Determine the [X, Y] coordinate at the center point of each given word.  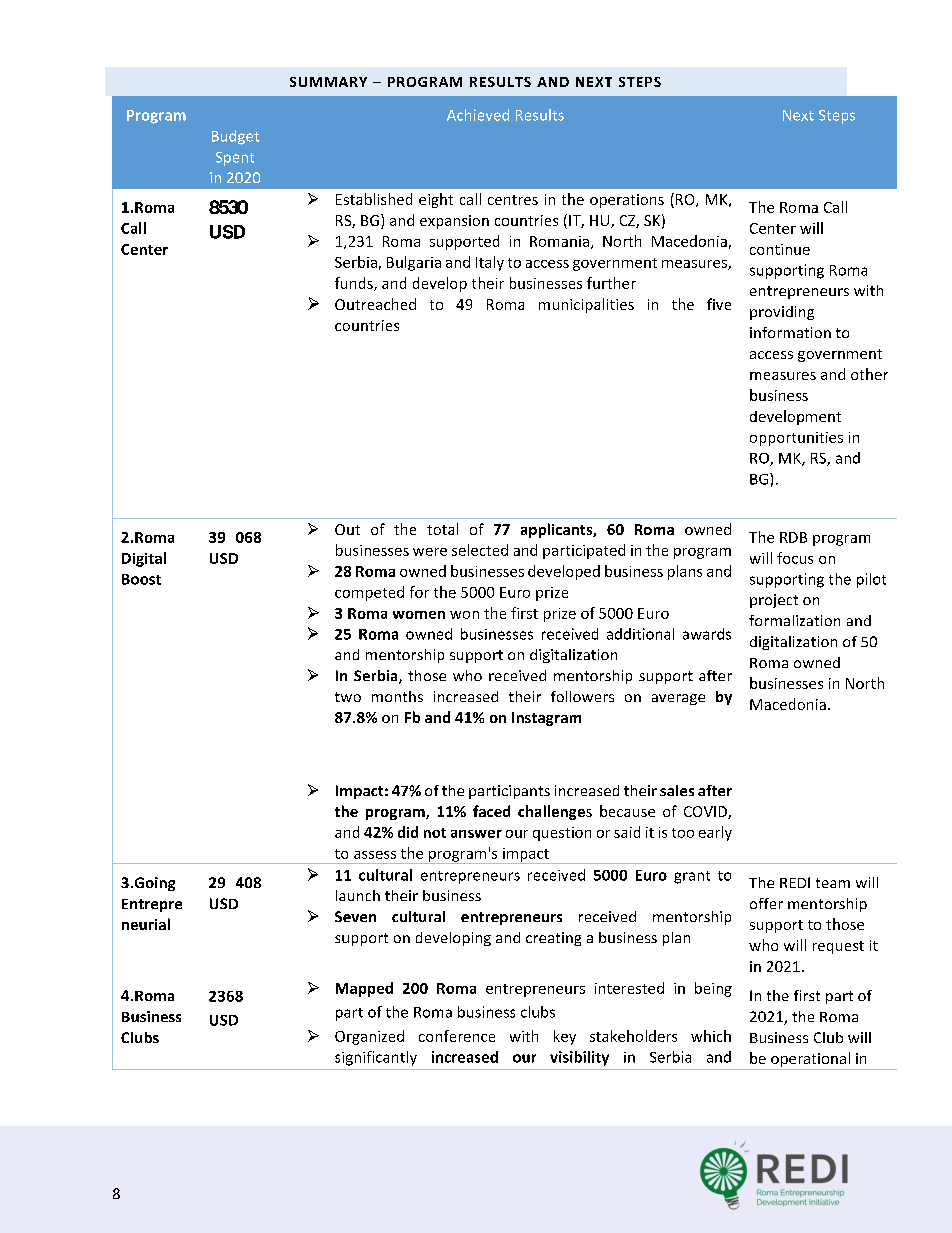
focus [795, 558]
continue [780, 249]
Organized [369, 1037]
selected [480, 550]
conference [457, 1036]
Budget [235, 137]
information [790, 332]
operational [810, 1061]
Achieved [478, 115]
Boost [141, 579]
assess [375, 855]
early [715, 833]
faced [491, 811]
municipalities [586, 305]
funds [355, 284]
